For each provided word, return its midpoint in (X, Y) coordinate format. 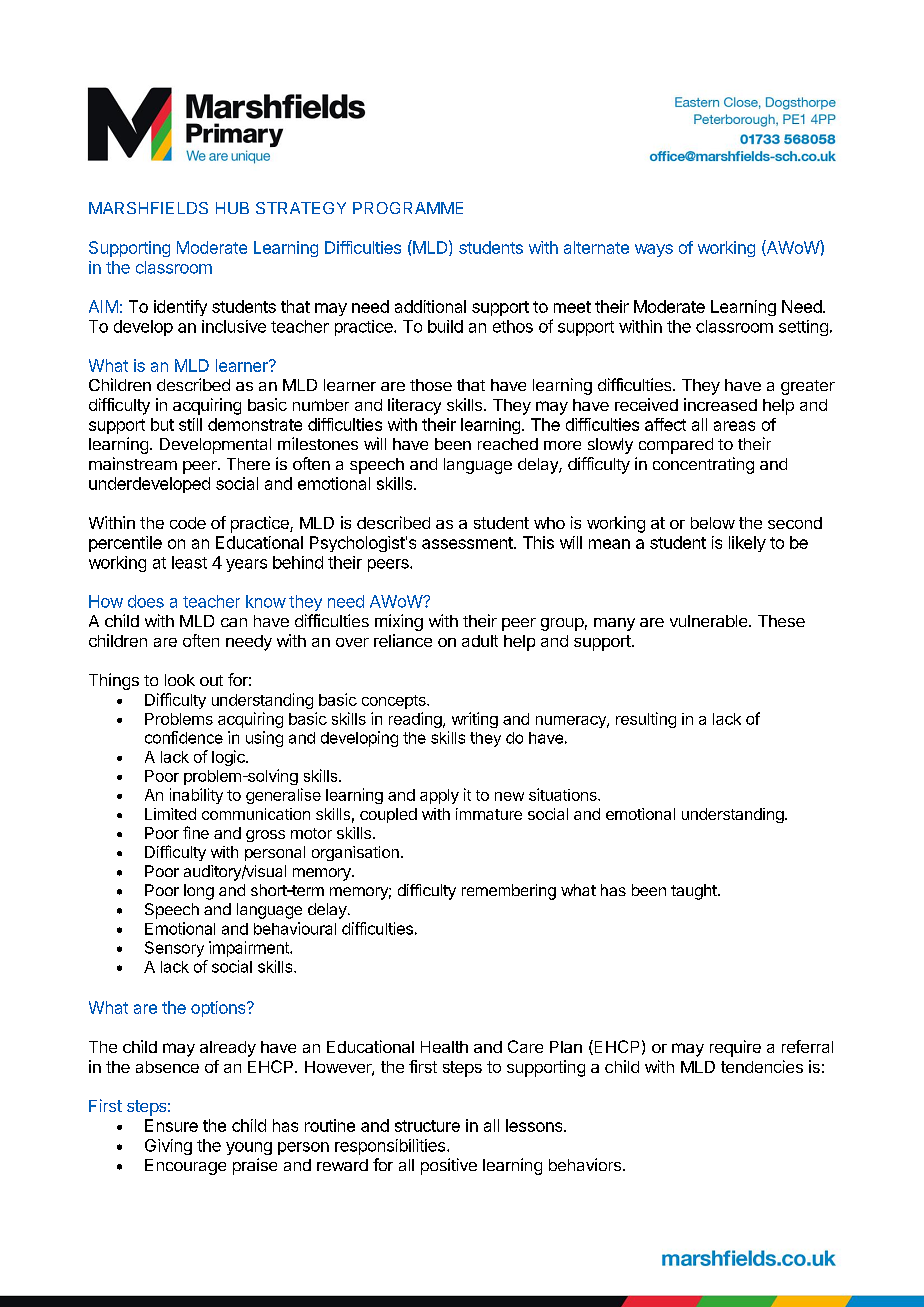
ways (654, 250)
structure (427, 1126)
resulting (646, 720)
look (180, 680)
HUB (232, 208)
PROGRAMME (408, 208)
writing (475, 720)
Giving (168, 1147)
